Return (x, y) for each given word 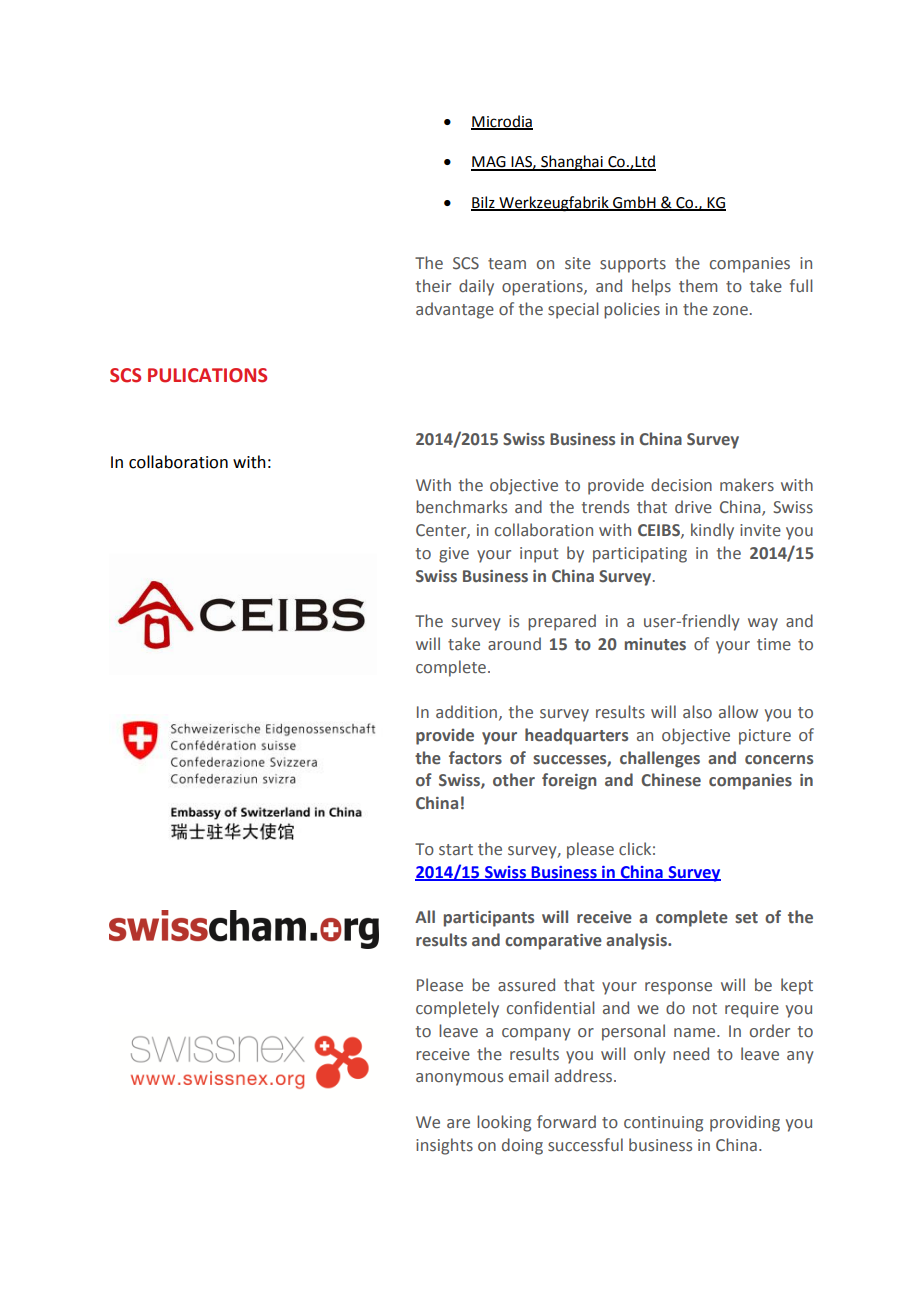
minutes (655, 644)
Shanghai (572, 163)
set (746, 918)
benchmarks (461, 506)
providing (745, 1123)
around (514, 644)
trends (605, 507)
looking (504, 1123)
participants (489, 919)
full (801, 286)
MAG (489, 163)
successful (585, 1145)
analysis (637, 941)
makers (747, 485)
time (774, 644)
